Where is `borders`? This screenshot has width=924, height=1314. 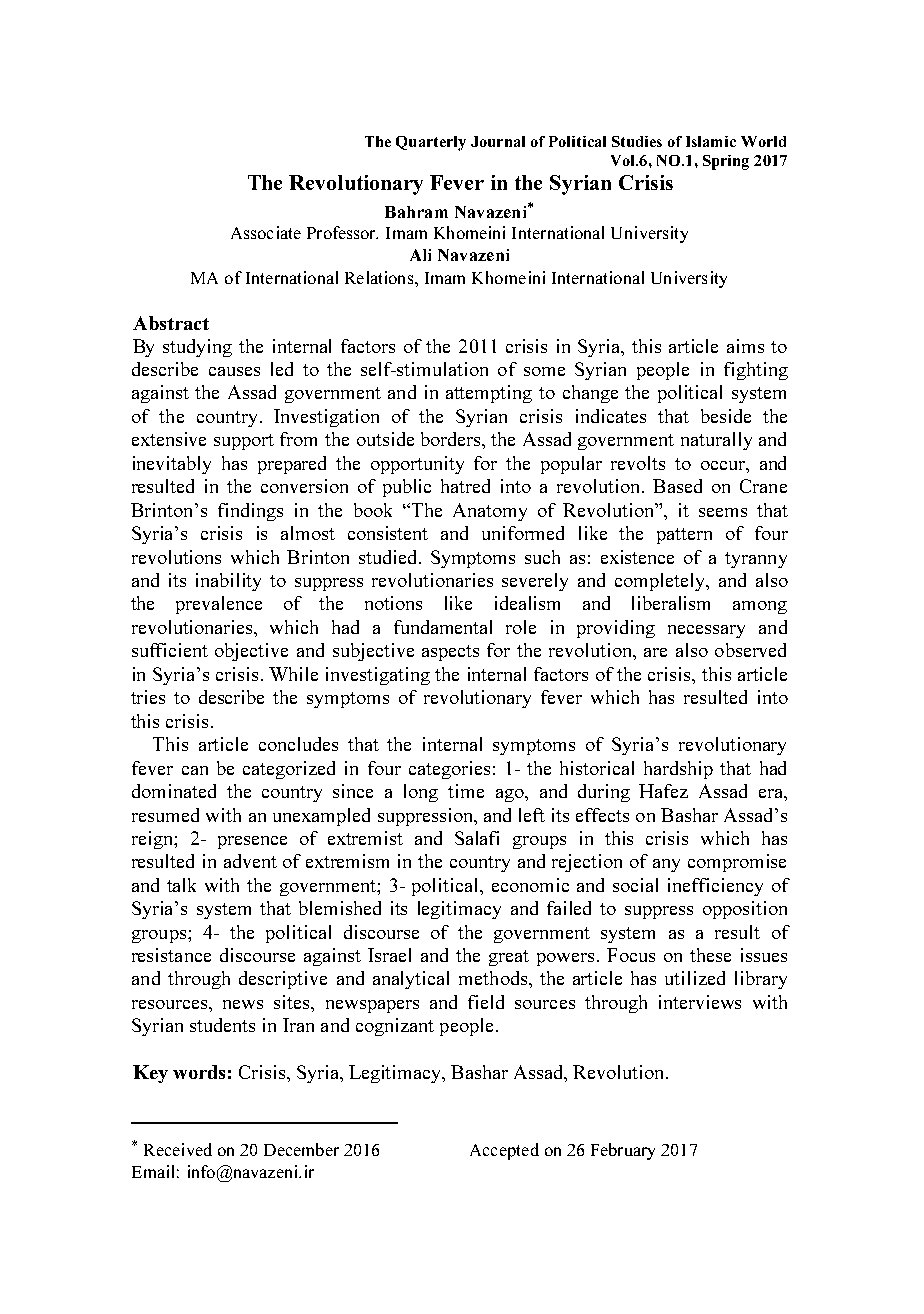 borders is located at coordinates (452, 439).
